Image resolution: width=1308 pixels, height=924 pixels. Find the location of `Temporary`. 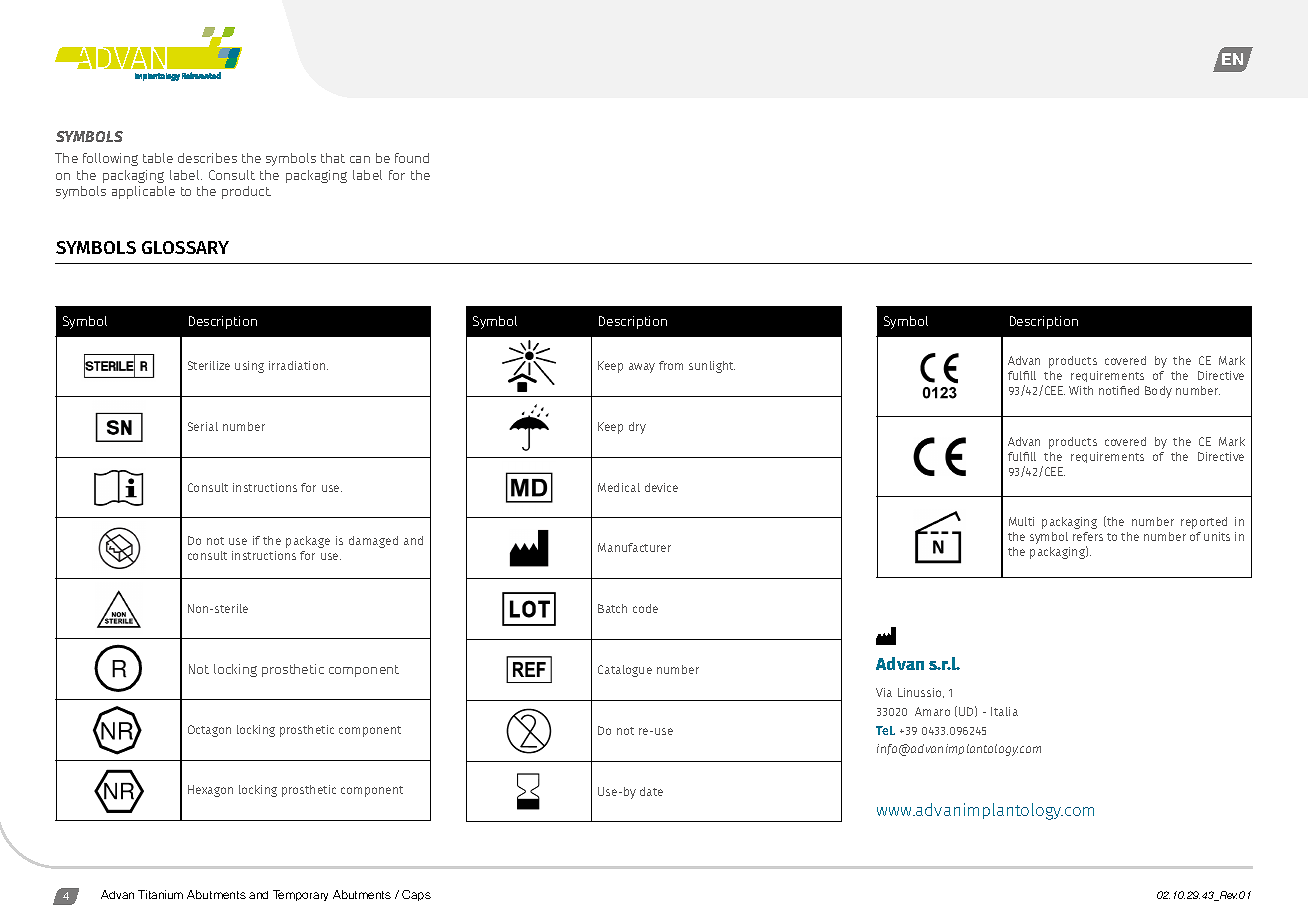

Temporary is located at coordinates (300, 895).
